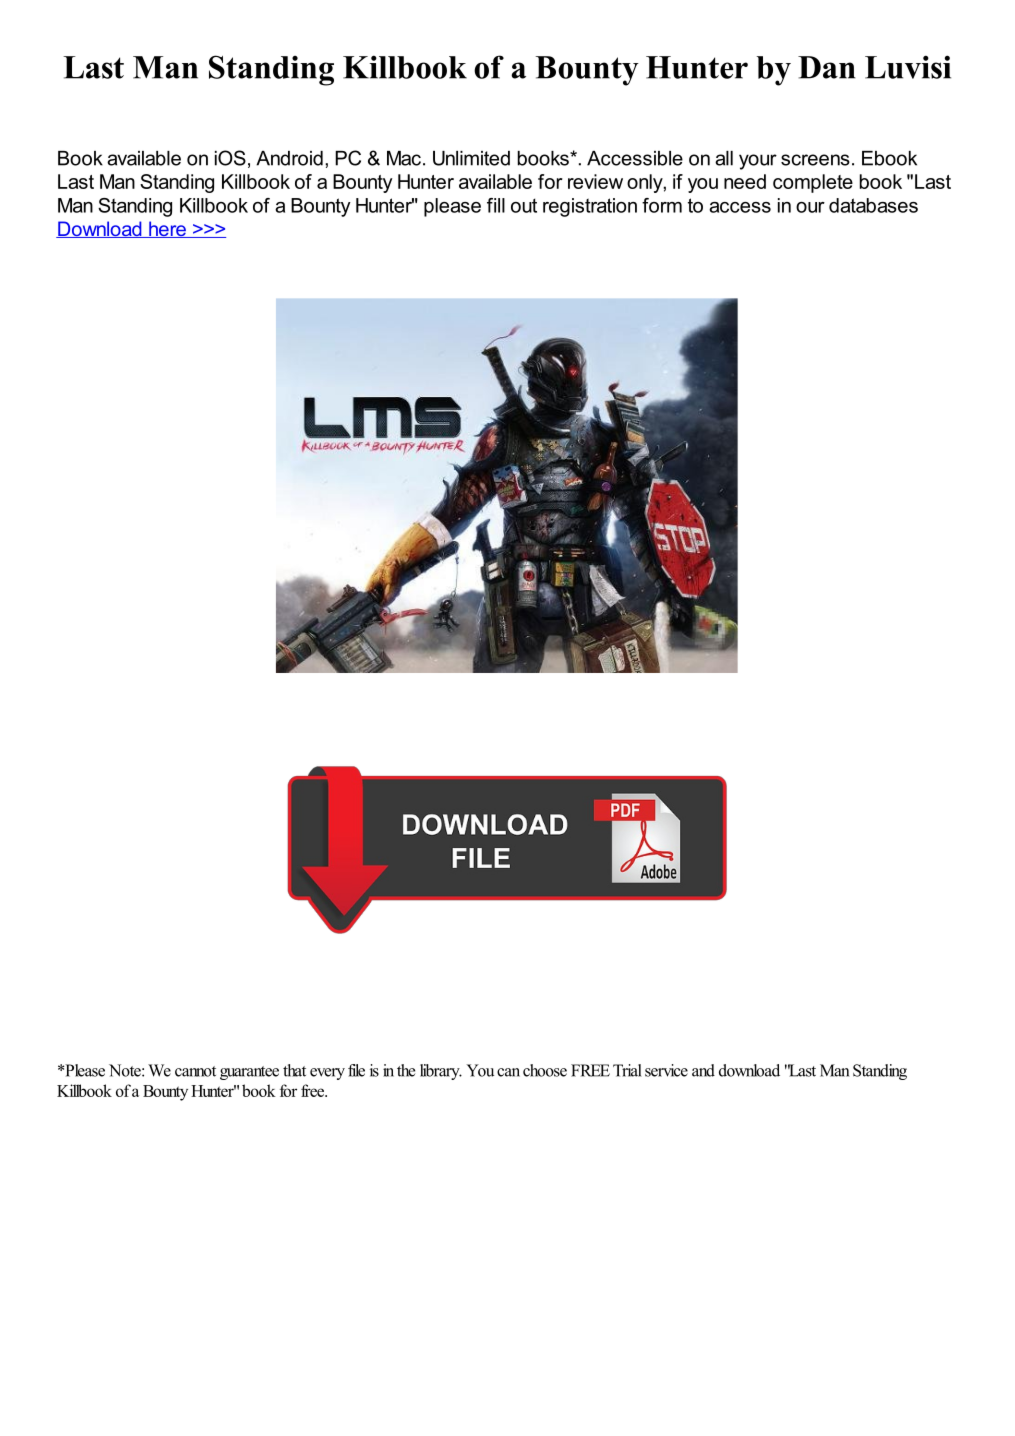  I want to click on Dan, so click(827, 67).
